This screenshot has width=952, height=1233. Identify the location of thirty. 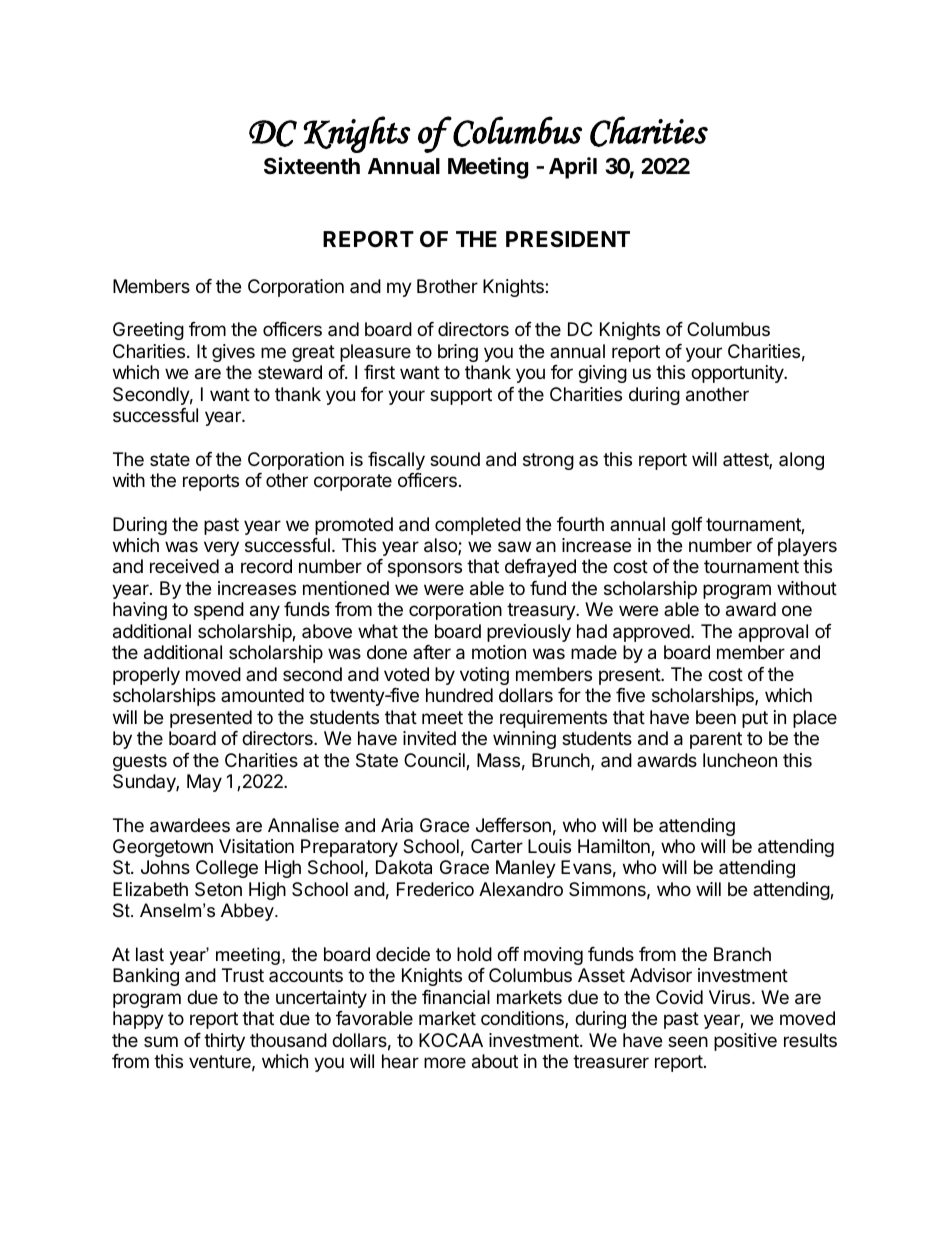
(224, 1042).
